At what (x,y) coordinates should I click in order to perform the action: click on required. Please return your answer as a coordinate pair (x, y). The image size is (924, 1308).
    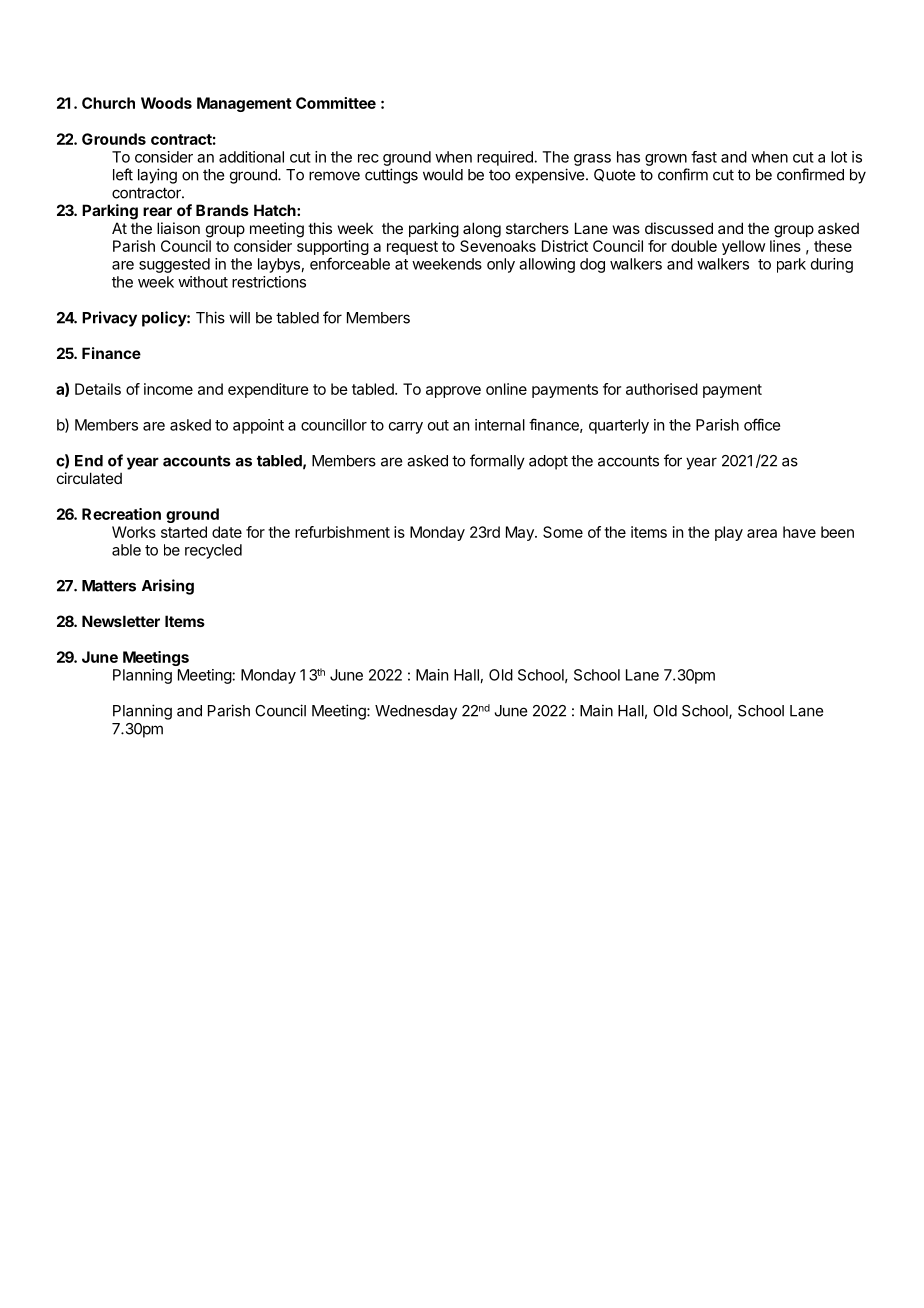
    Looking at the image, I should click on (506, 158).
